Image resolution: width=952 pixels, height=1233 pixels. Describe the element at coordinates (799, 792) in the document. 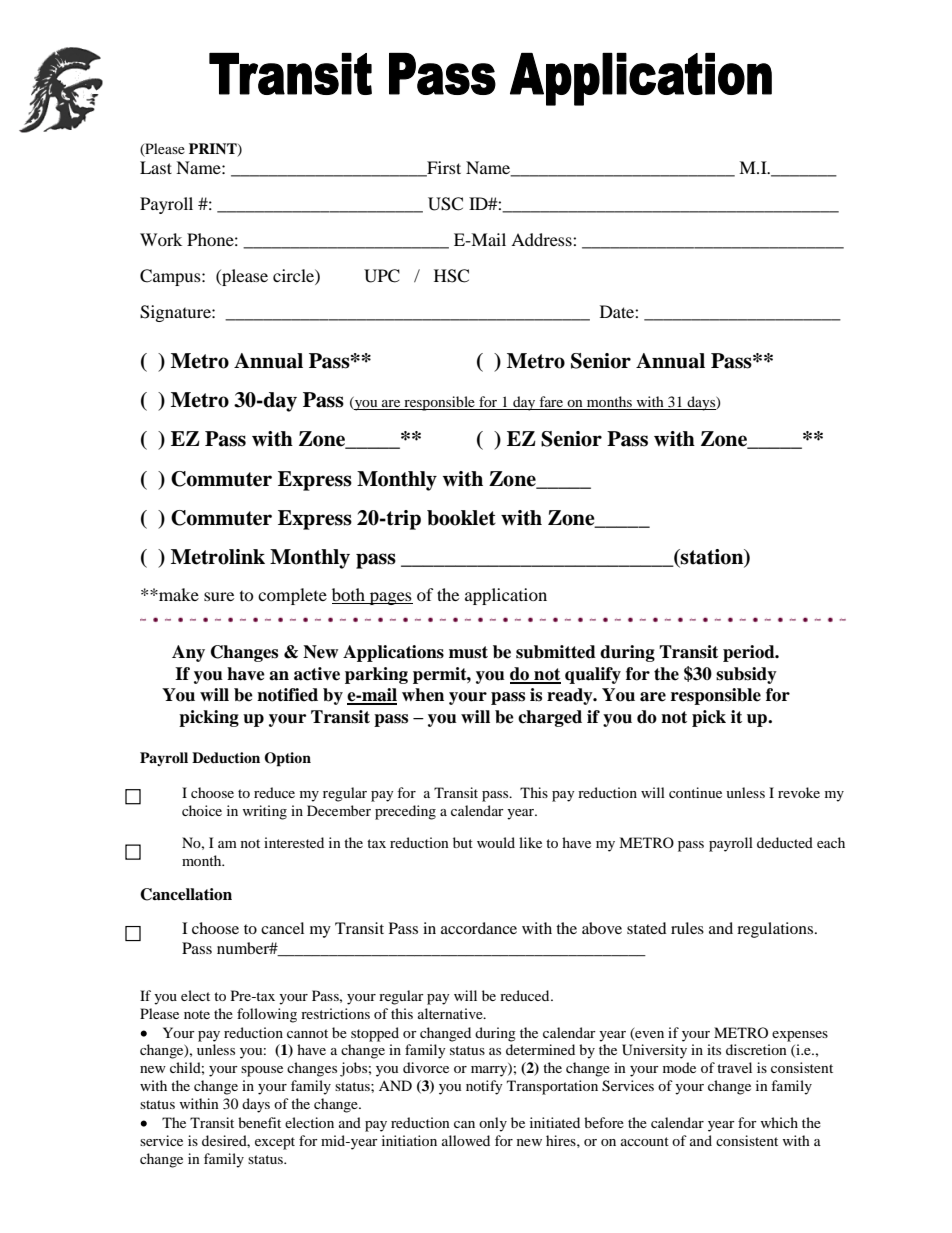

I see `revoke` at that location.
